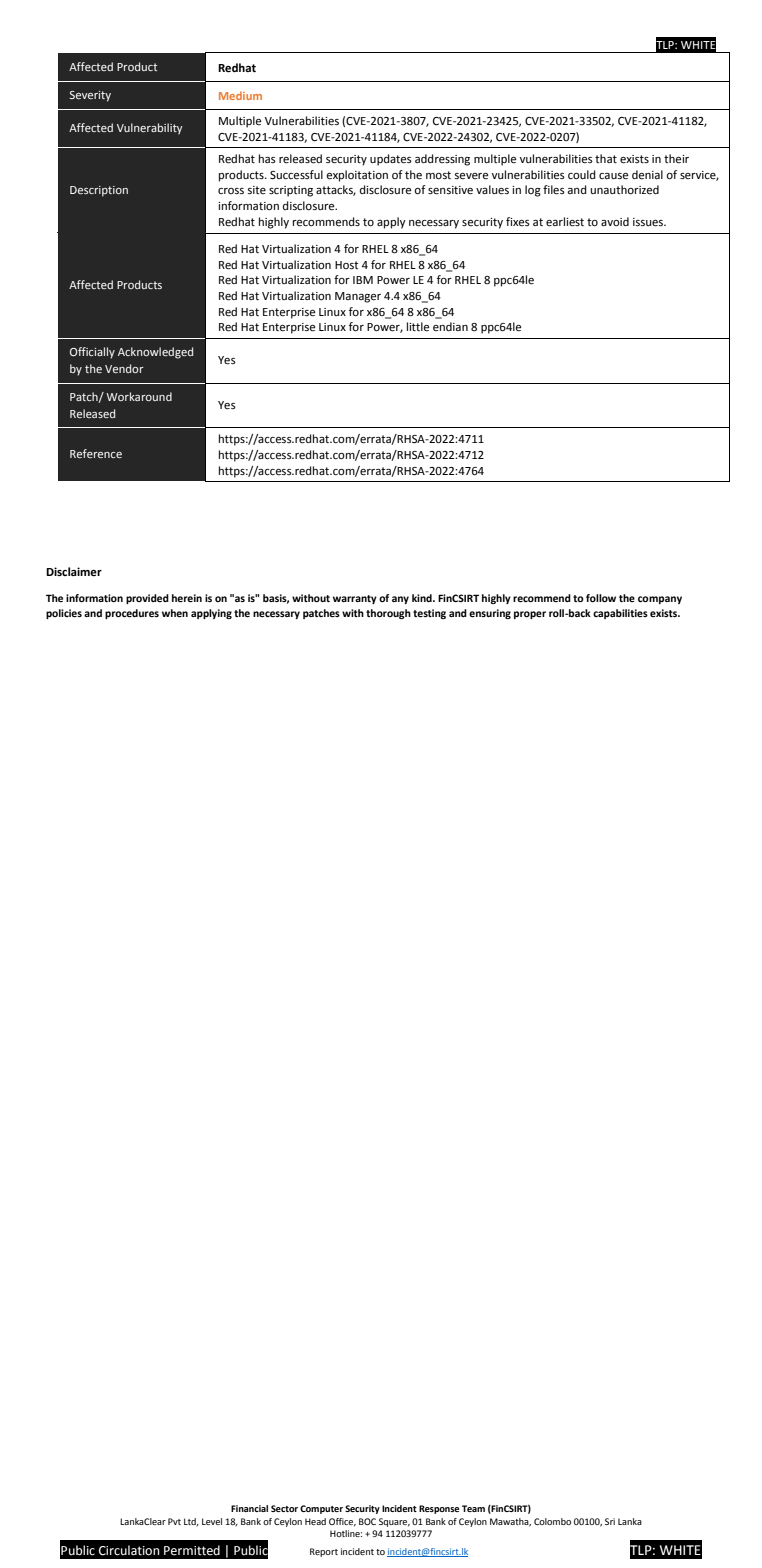 This document has height=1568, width=762. Describe the element at coordinates (132, 614) in the document. I see `procedures` at that location.
